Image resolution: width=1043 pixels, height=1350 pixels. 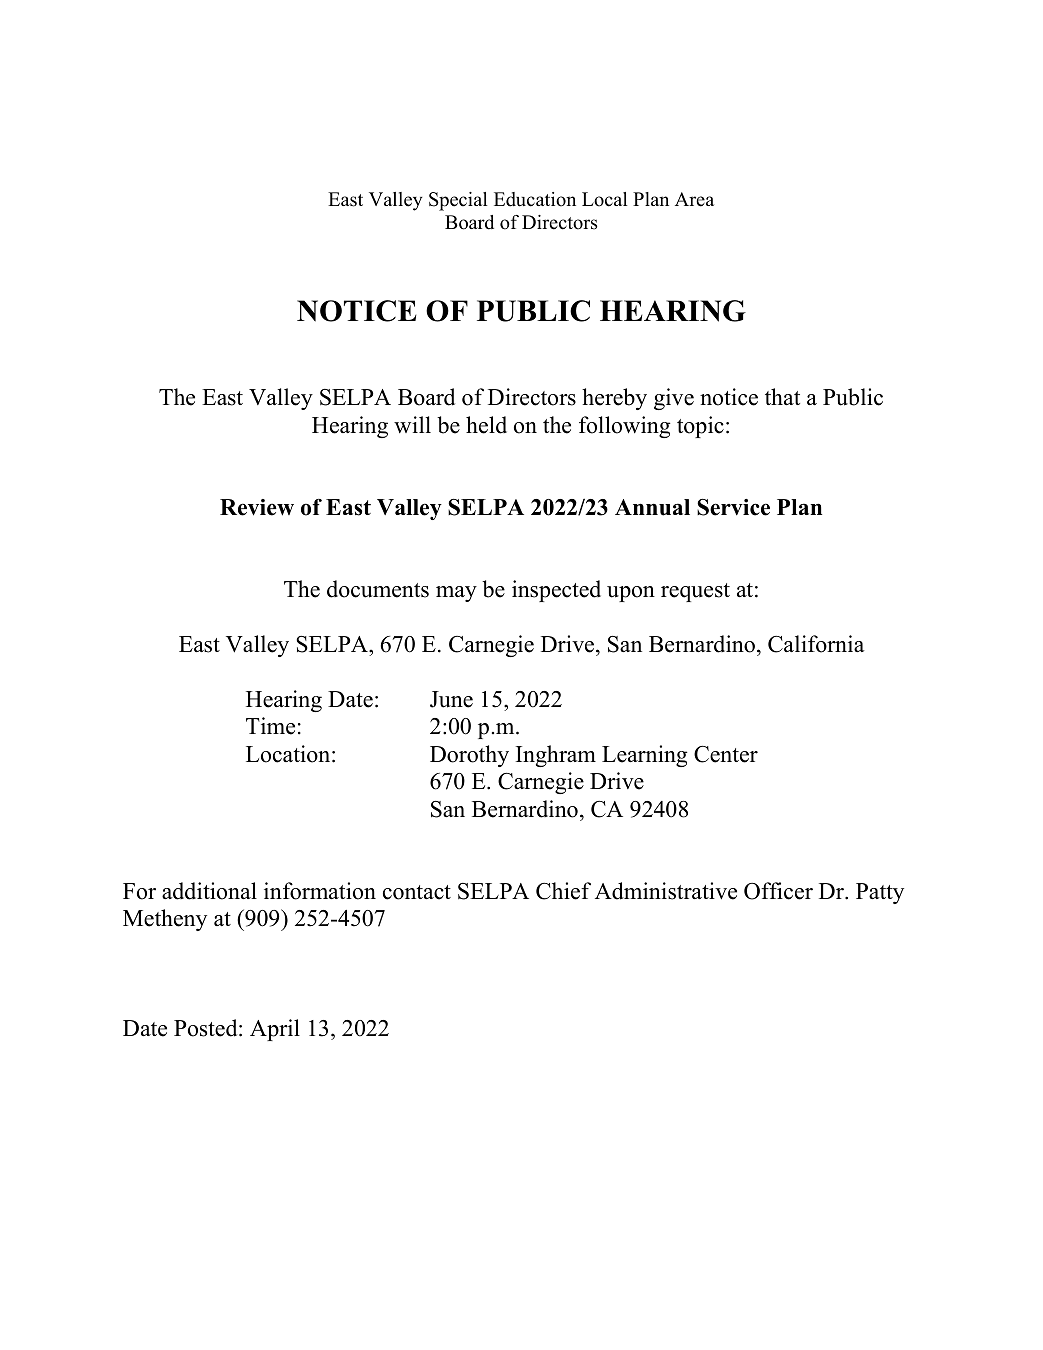 I want to click on Special, so click(x=458, y=201).
